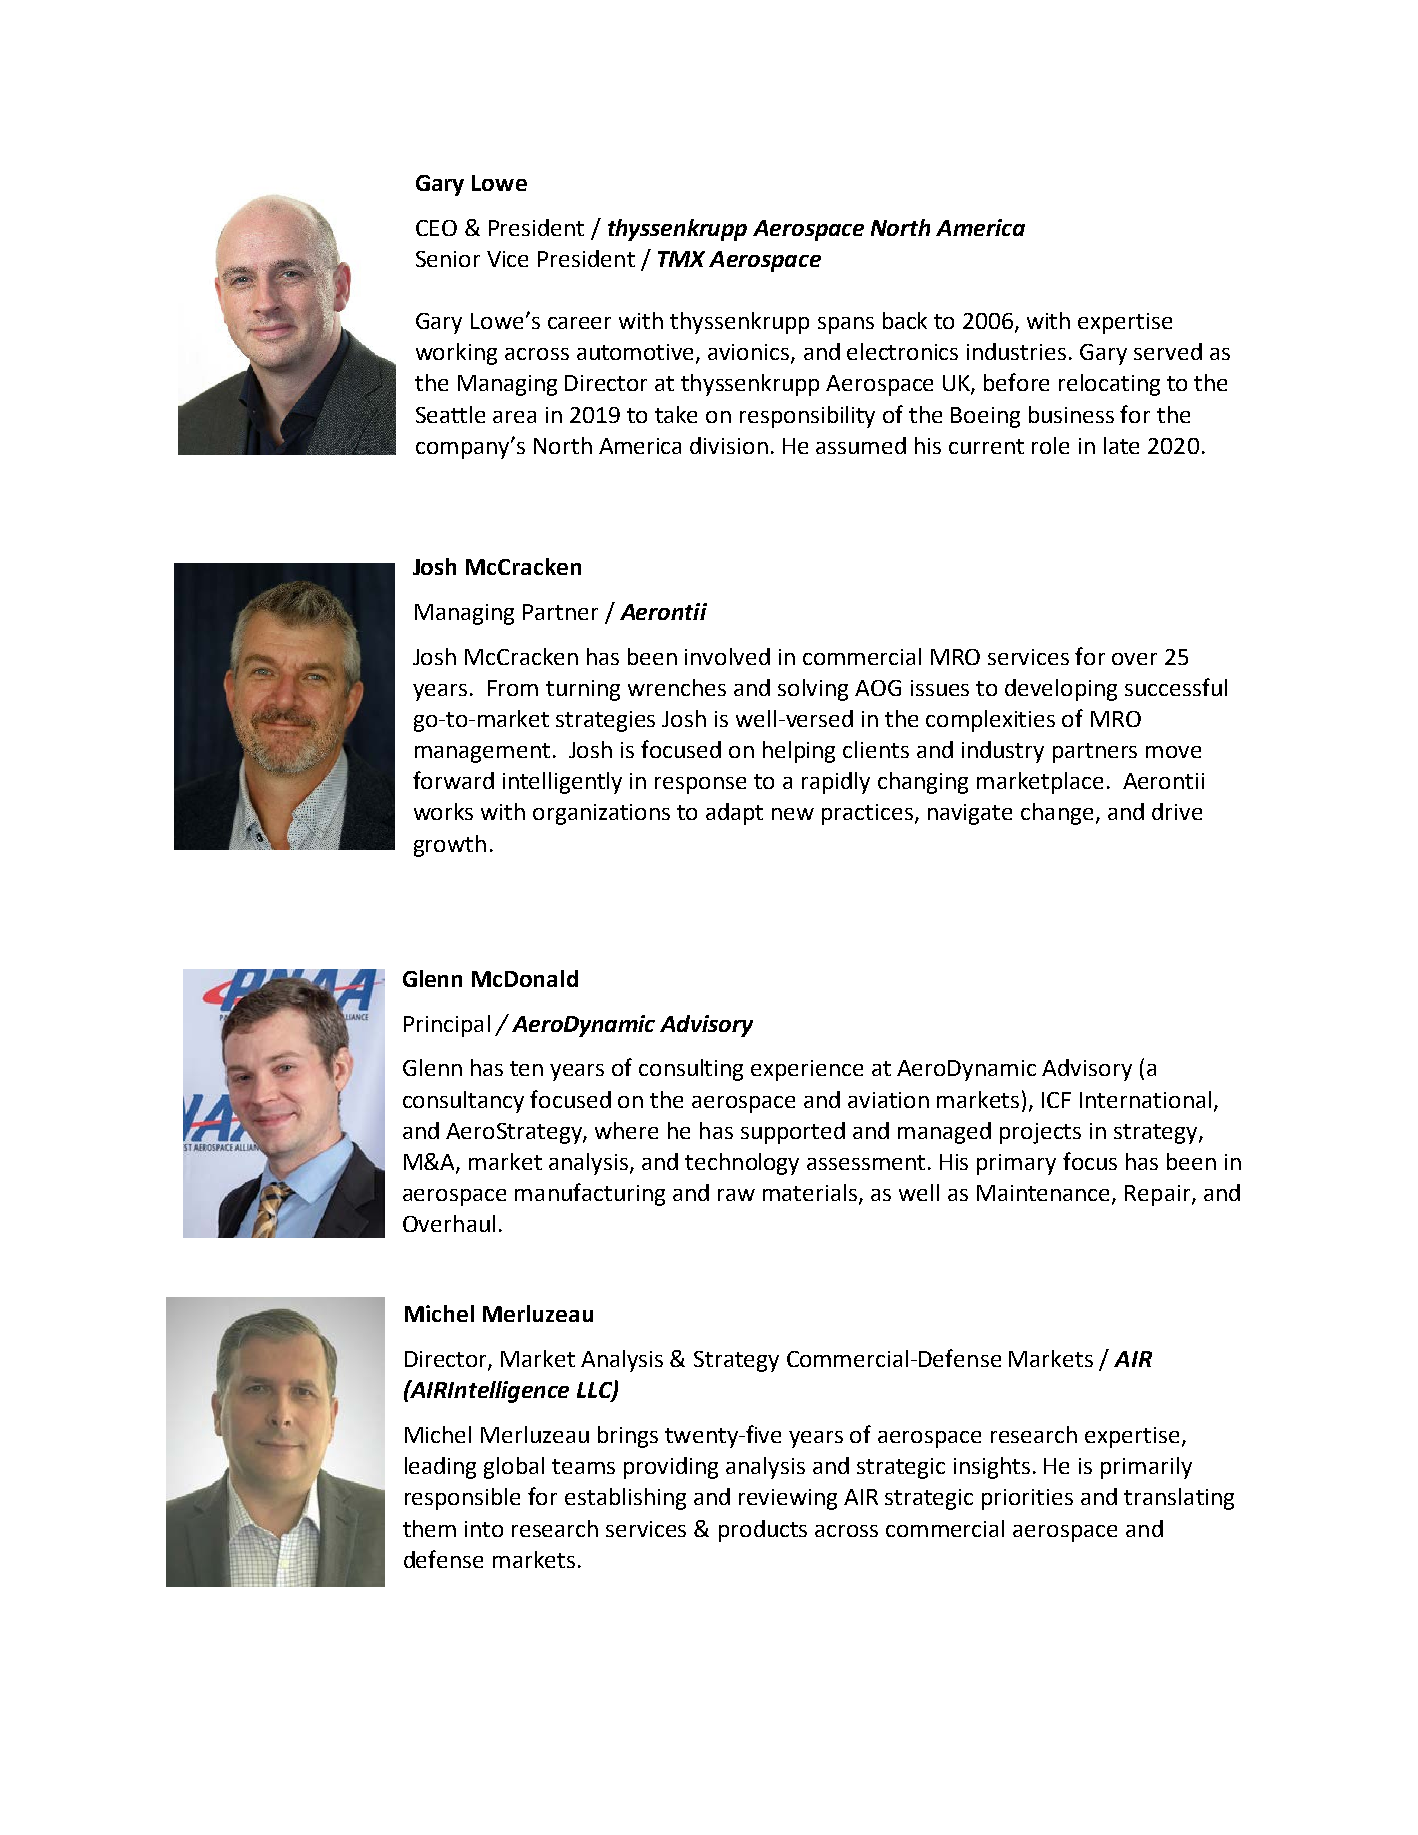  Describe the element at coordinates (846, 325) in the document. I see `spans` at that location.
